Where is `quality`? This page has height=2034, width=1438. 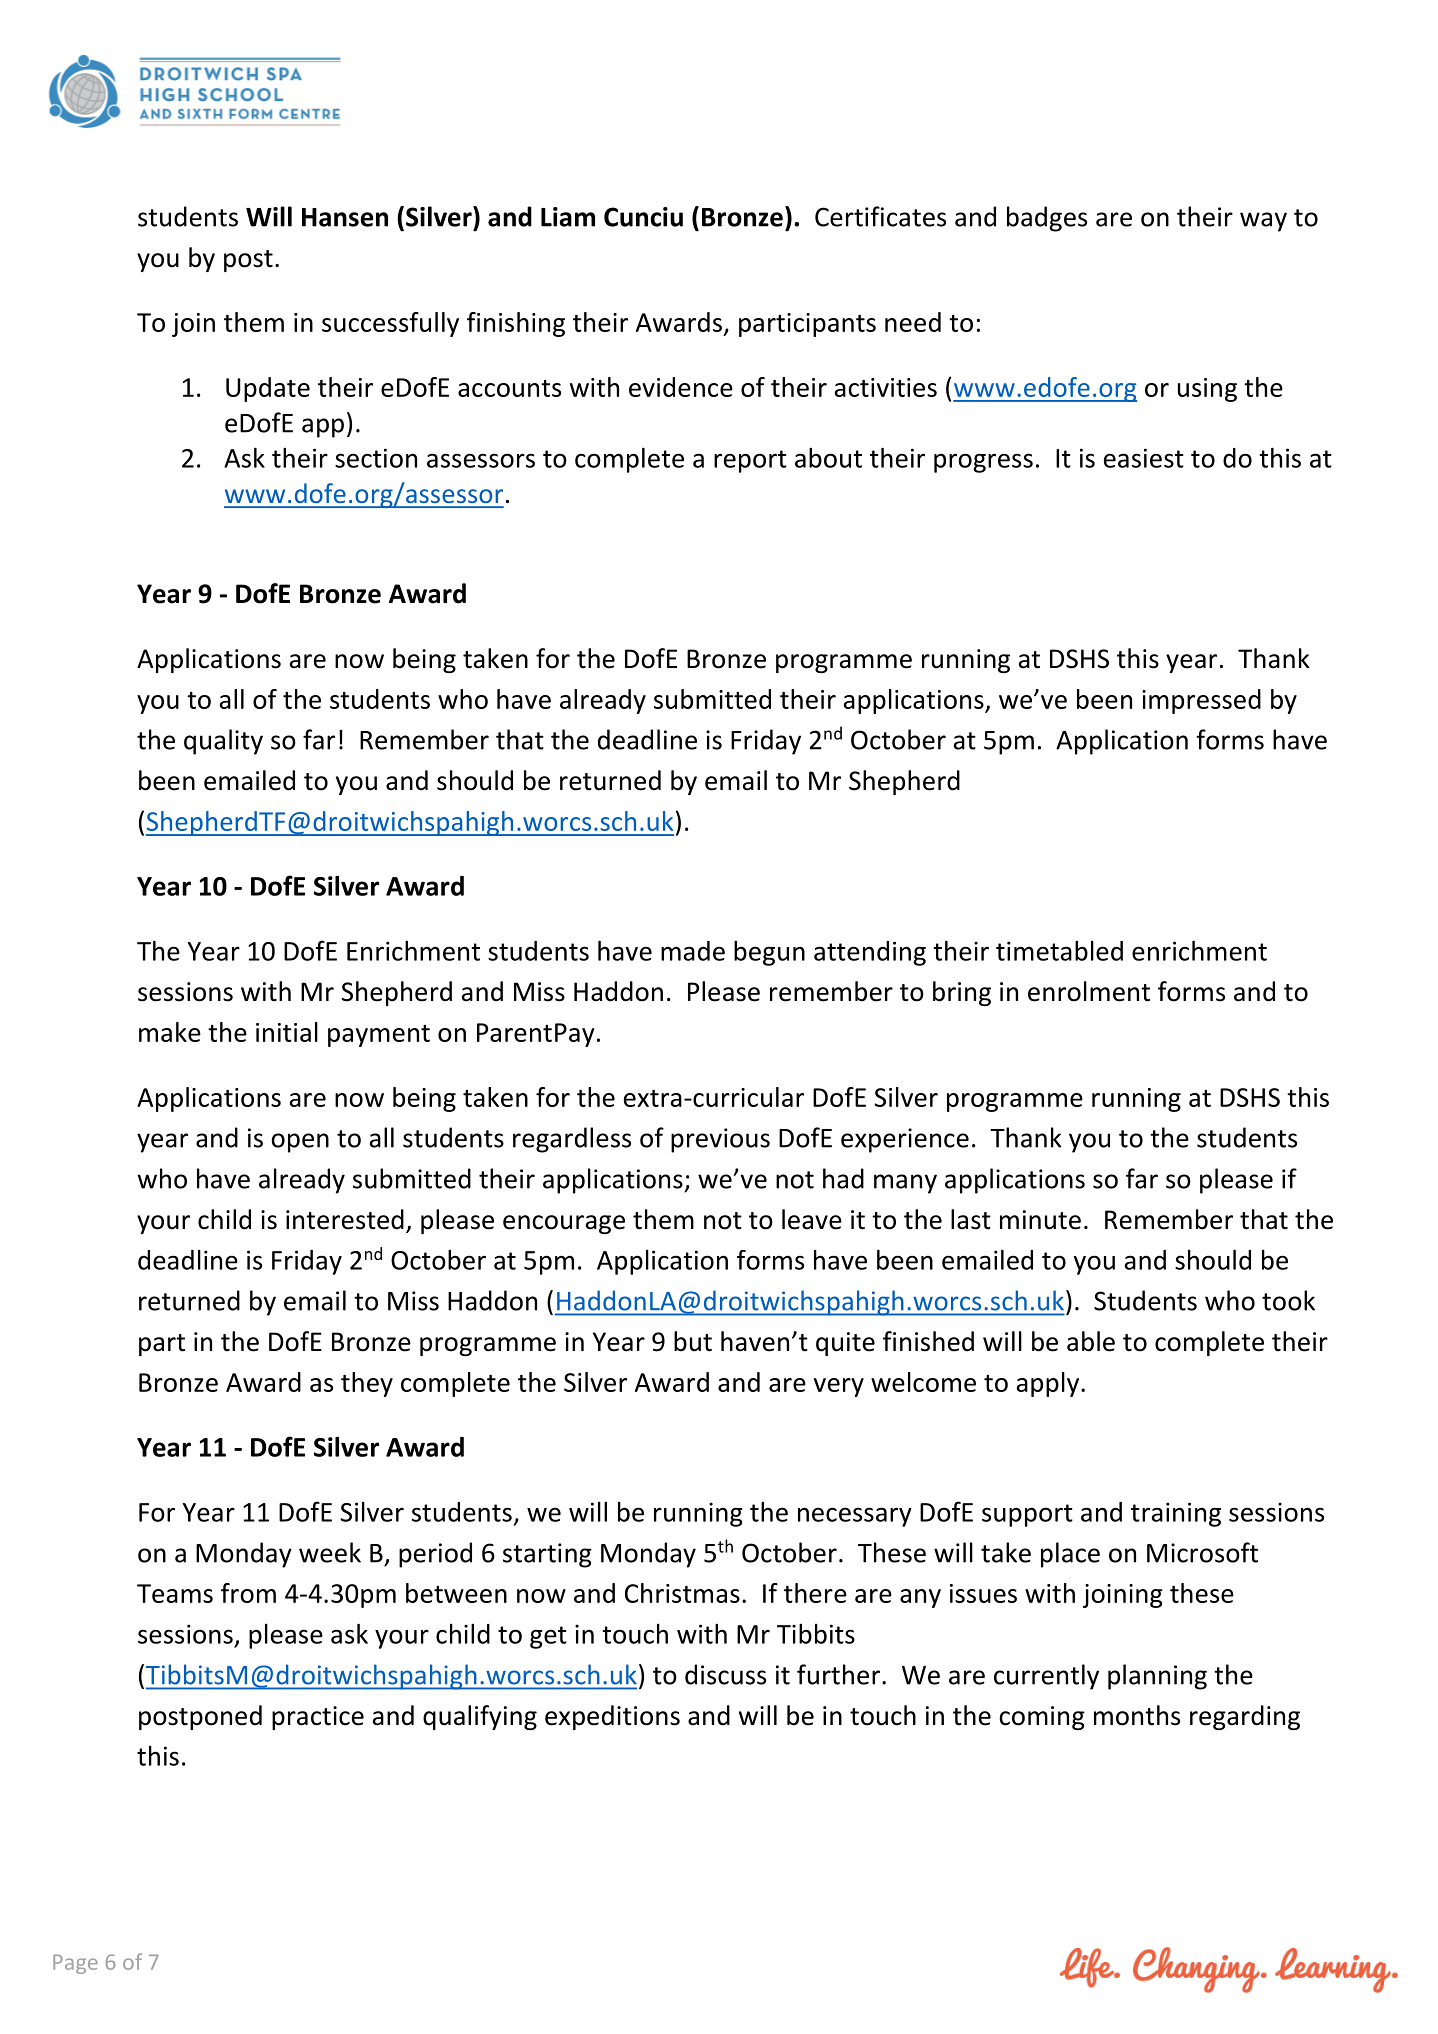 quality is located at coordinates (223, 742).
